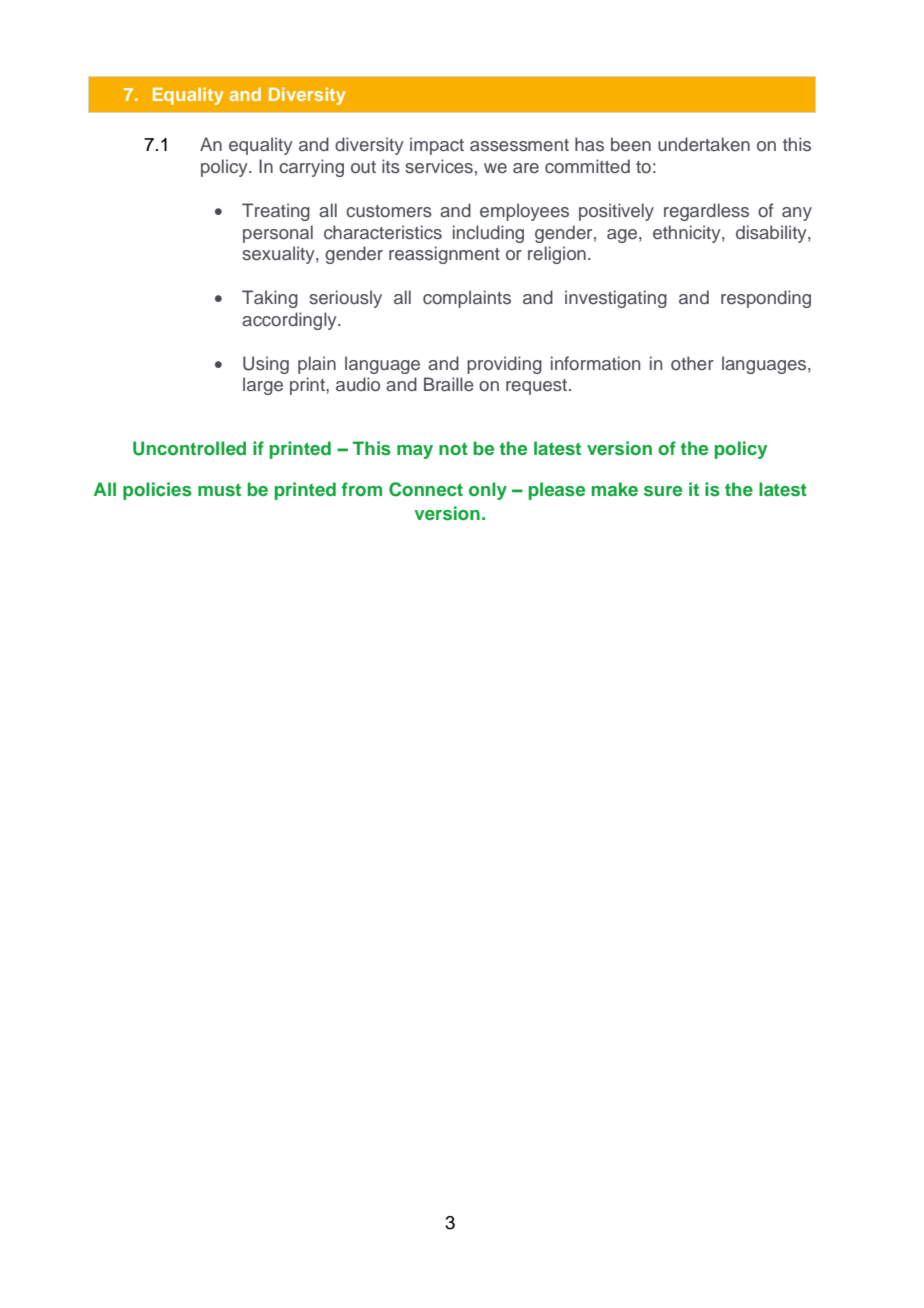 This document has width=924, height=1308. I want to click on carrying, so click(311, 168).
